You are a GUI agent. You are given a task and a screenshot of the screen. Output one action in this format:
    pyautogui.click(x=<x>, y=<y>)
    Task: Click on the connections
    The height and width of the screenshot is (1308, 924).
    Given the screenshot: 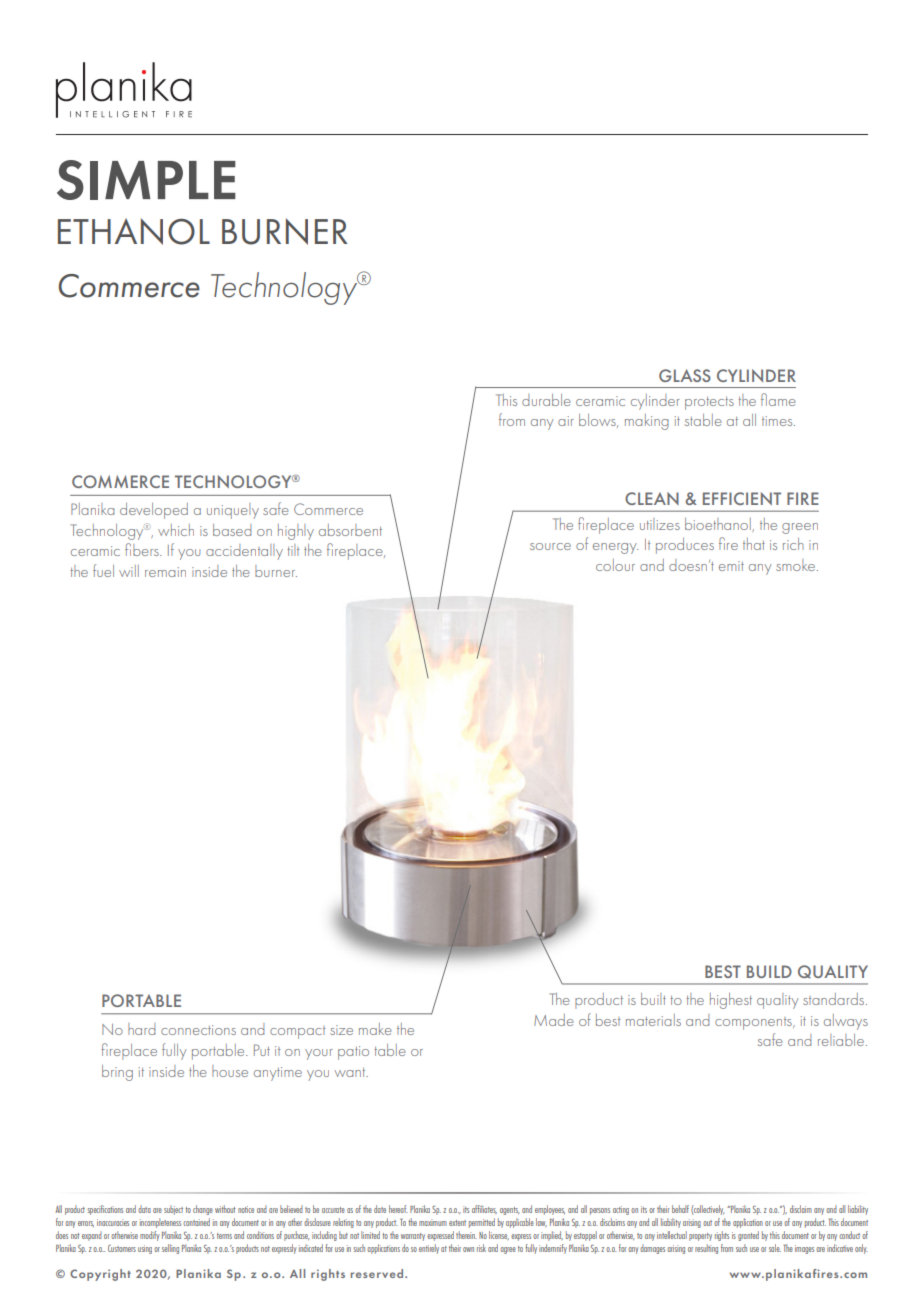 What is the action you would take?
    pyautogui.click(x=198, y=1030)
